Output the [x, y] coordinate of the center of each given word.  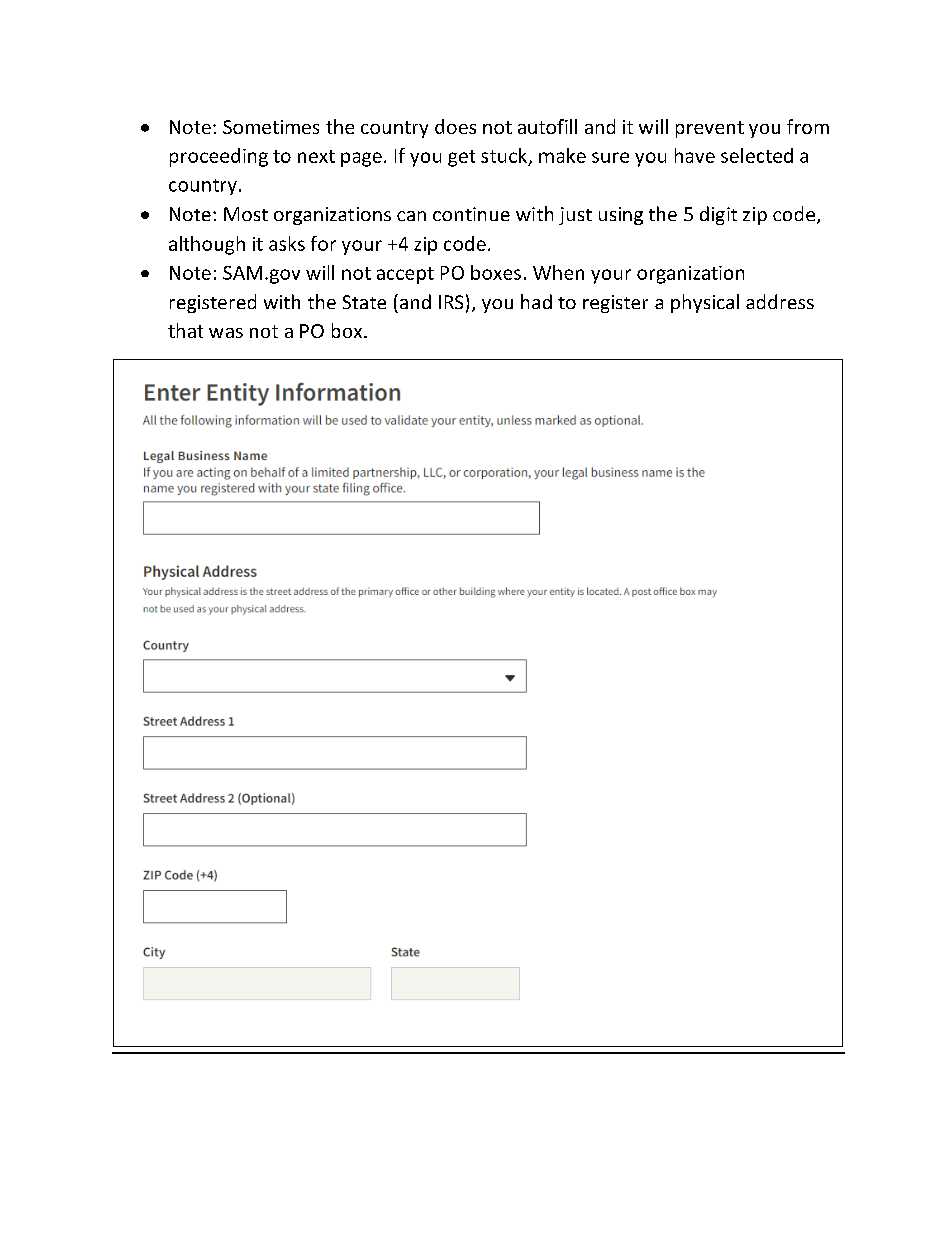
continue [471, 214]
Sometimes [271, 127]
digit [718, 215]
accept [405, 275]
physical [705, 303]
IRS [451, 302]
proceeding [219, 157]
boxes [496, 272]
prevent [710, 129]
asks [287, 243]
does [455, 126]
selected [757, 155]
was [226, 333]
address [780, 301]
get [461, 158]
